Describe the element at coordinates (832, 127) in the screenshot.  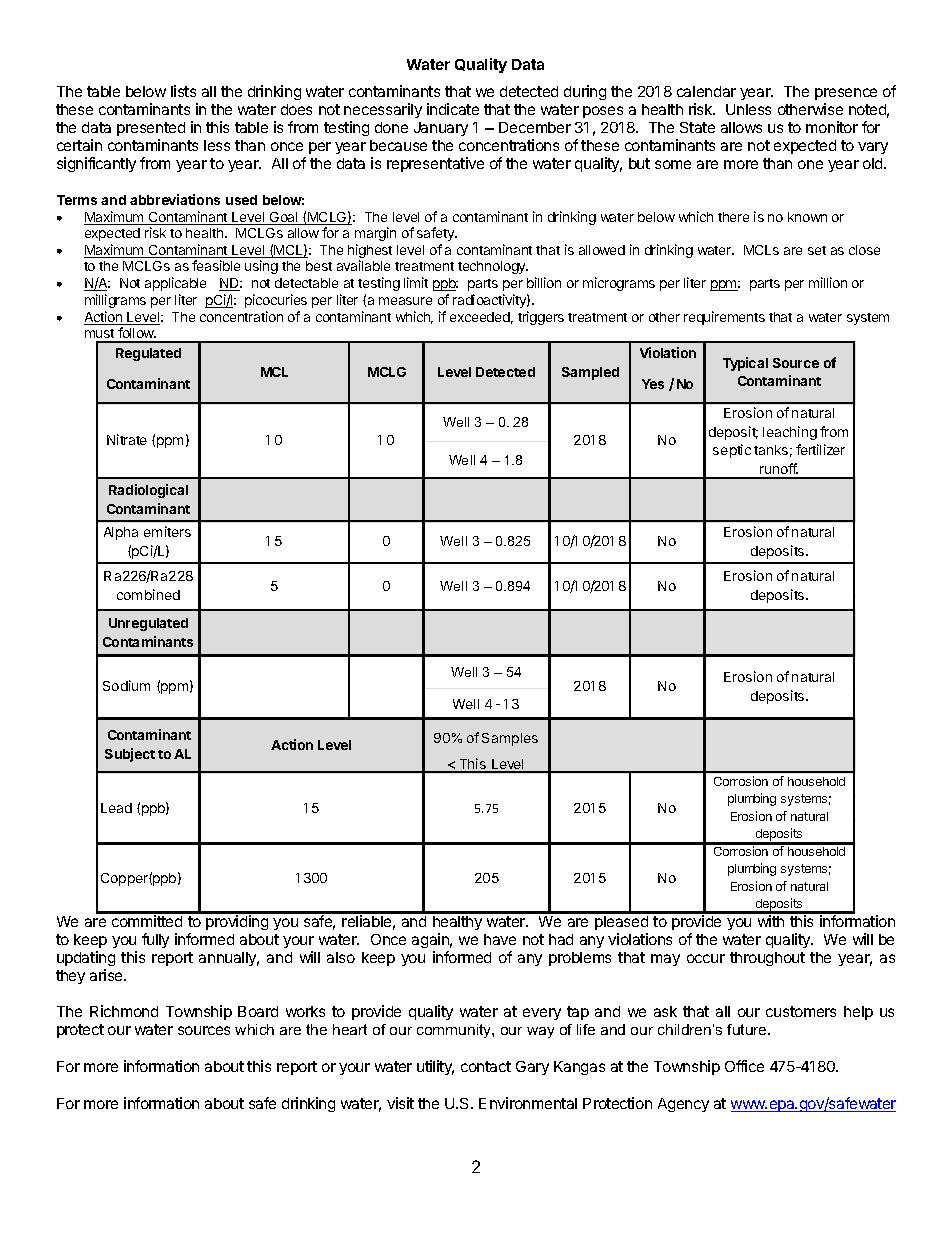
I see `monitor` at that location.
